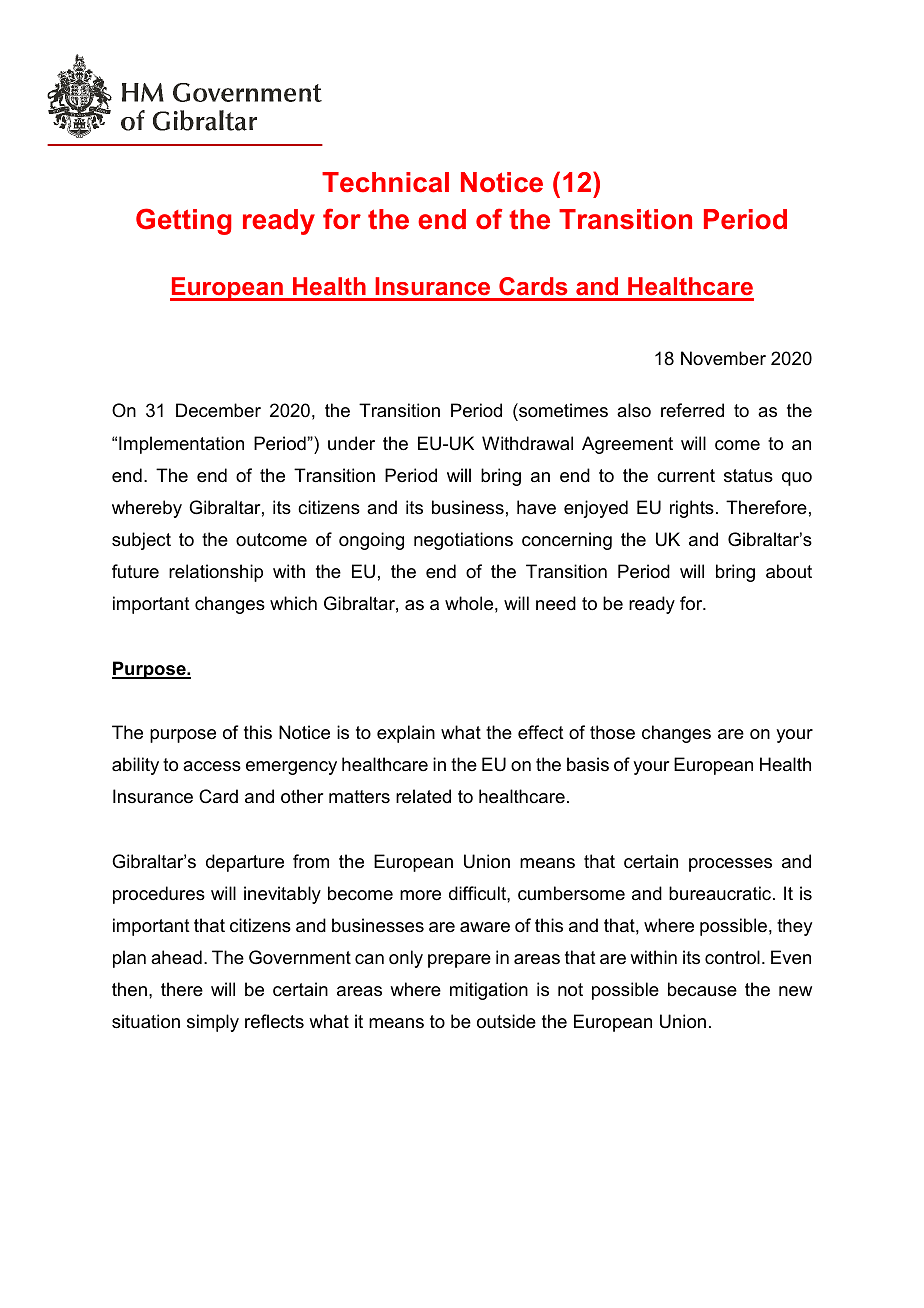 Image resolution: width=924 pixels, height=1308 pixels. Describe the element at coordinates (218, 410) in the document. I see `December` at that location.
